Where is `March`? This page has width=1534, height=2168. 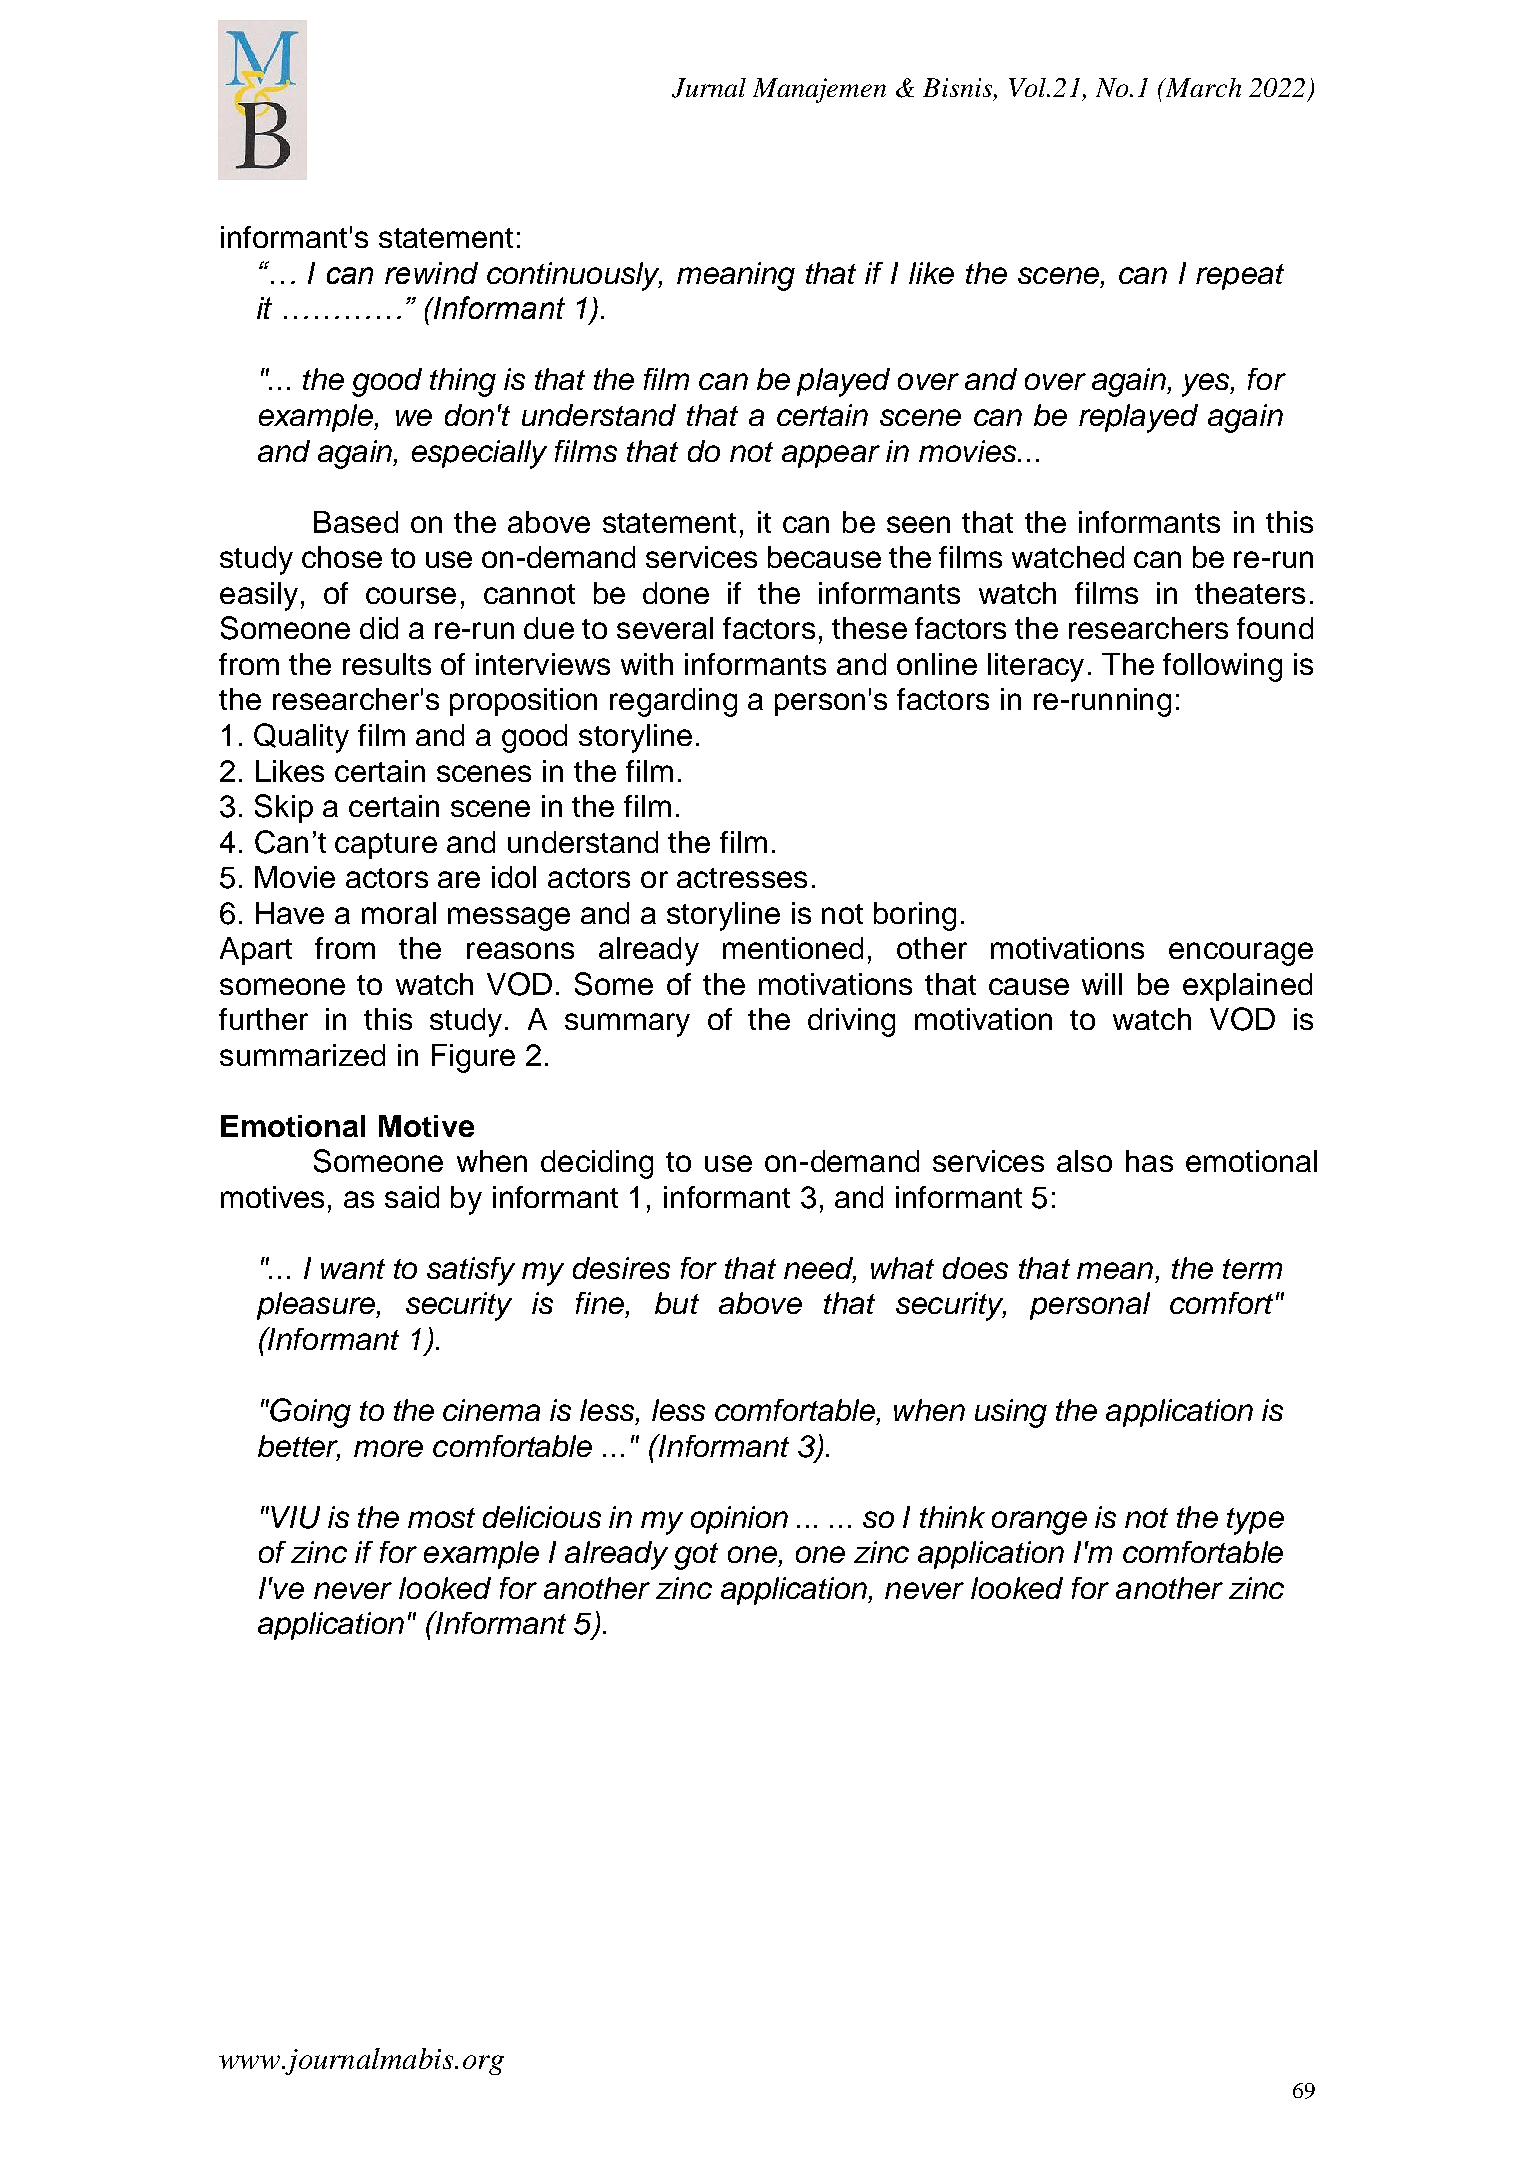 March is located at coordinates (1202, 87).
